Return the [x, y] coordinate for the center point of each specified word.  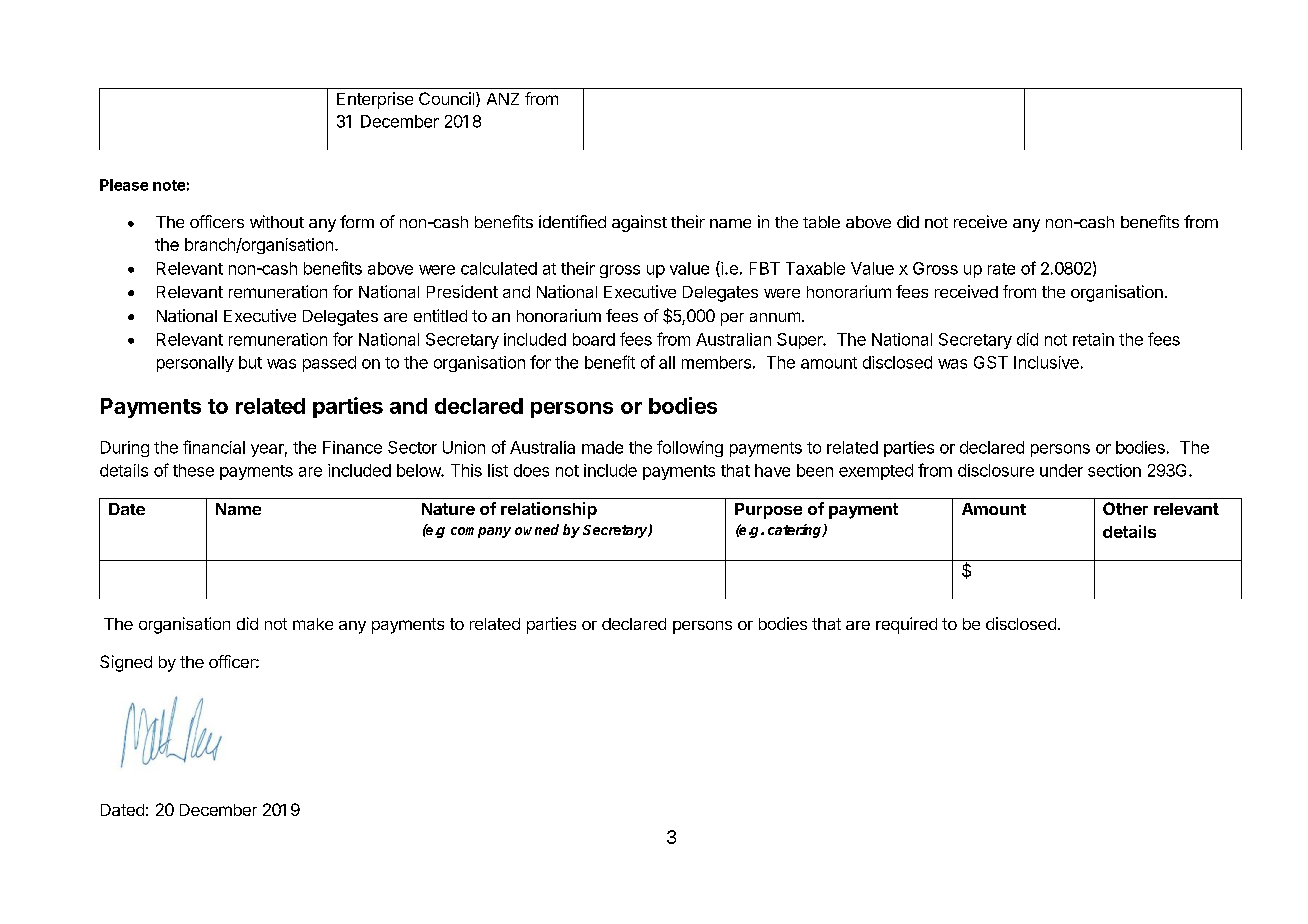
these [193, 470]
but [250, 362]
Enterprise [375, 100]
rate [1001, 269]
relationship [549, 510]
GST [991, 362]
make [313, 624]
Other [1125, 508]
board [594, 339]
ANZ [503, 99]
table [821, 222]
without [277, 221]
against [639, 223]
